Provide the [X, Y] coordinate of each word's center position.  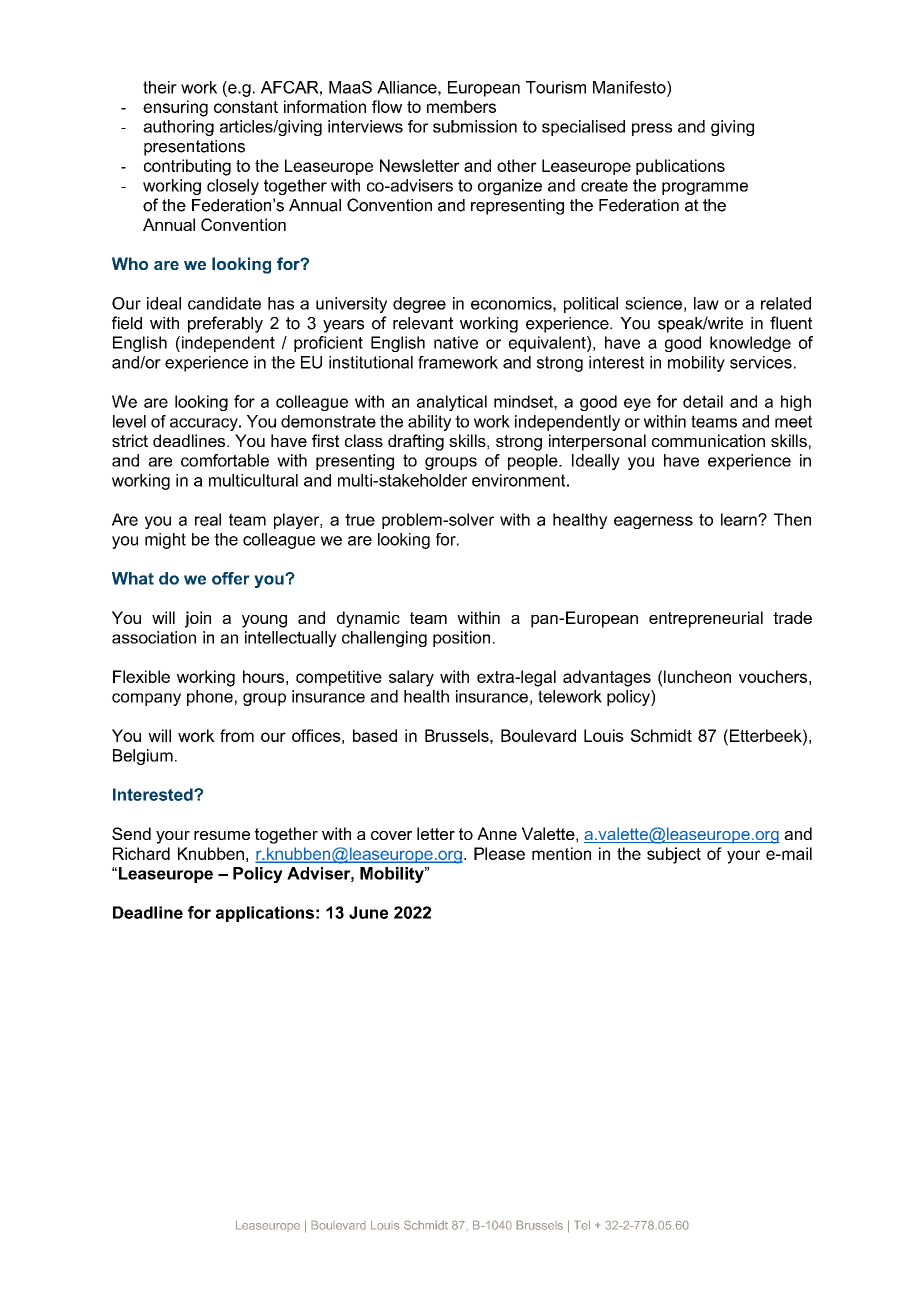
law [706, 303]
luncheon [697, 676]
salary [411, 678]
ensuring [175, 108]
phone [210, 698]
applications [265, 914]
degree [419, 305]
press [652, 129]
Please [499, 853]
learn [740, 519]
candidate [224, 303]
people [534, 462]
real [208, 519]
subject [674, 855]
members [461, 106]
